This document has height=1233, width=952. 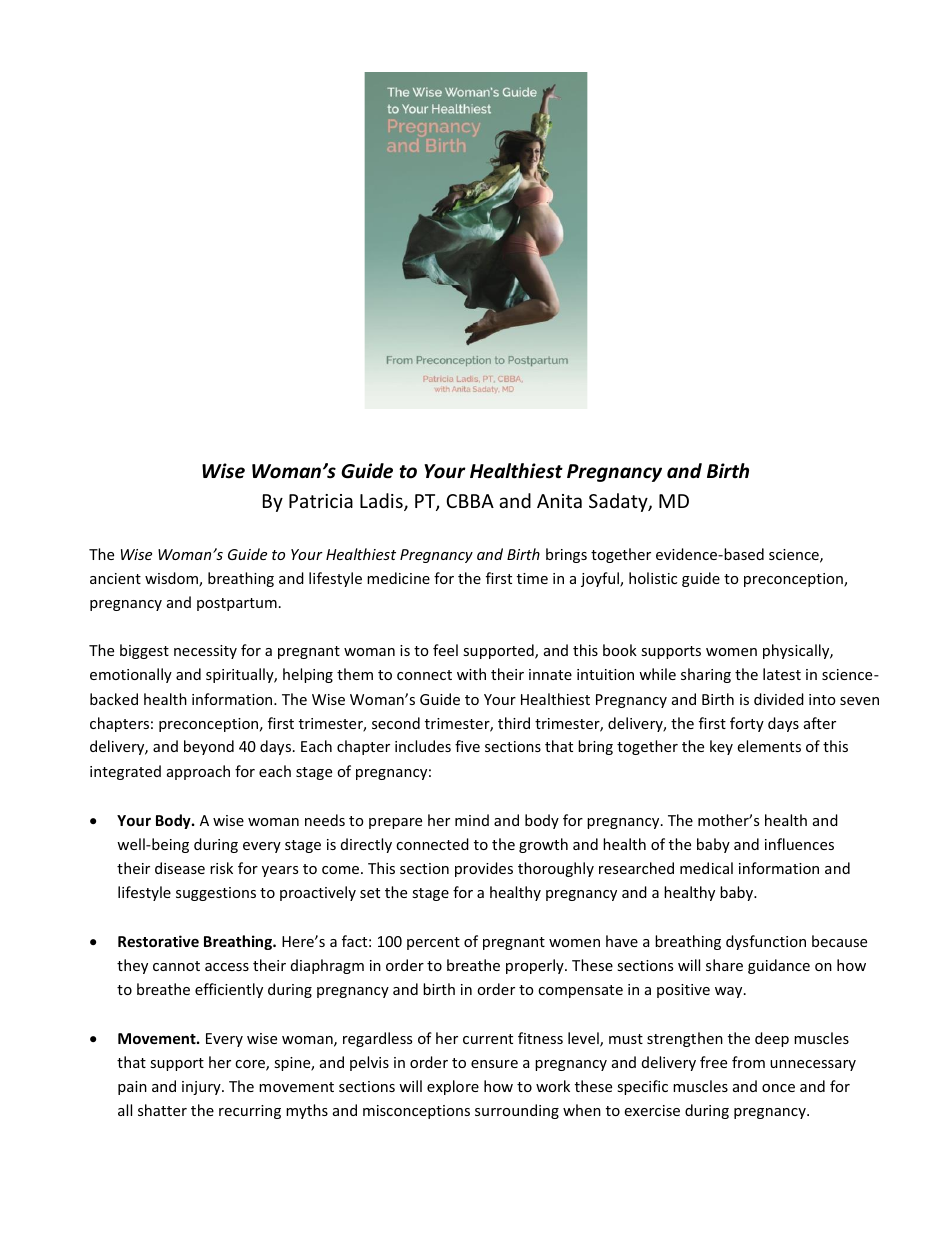 What do you see at coordinates (321, 501) in the document?
I see `Patricia` at bounding box center [321, 501].
